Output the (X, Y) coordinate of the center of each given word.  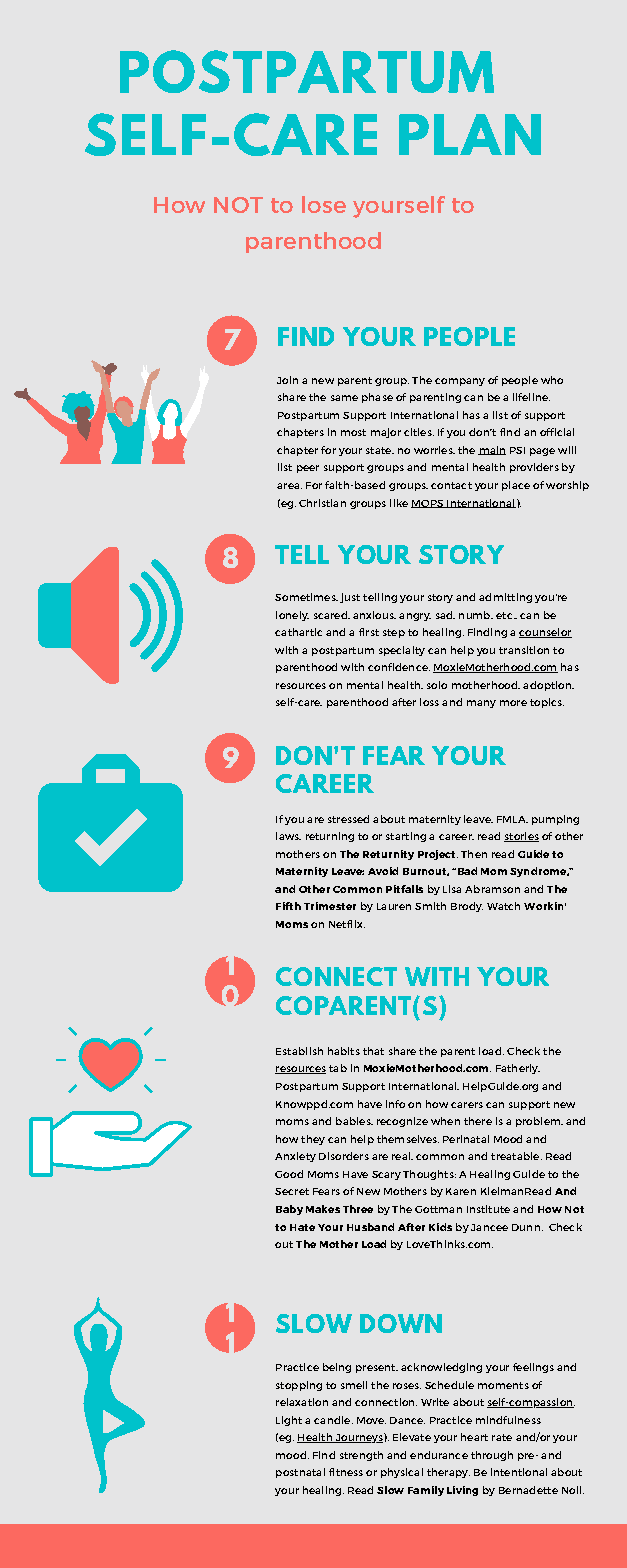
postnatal (300, 1473)
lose (324, 204)
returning (330, 837)
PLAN (470, 134)
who (552, 380)
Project (438, 855)
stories (521, 837)
